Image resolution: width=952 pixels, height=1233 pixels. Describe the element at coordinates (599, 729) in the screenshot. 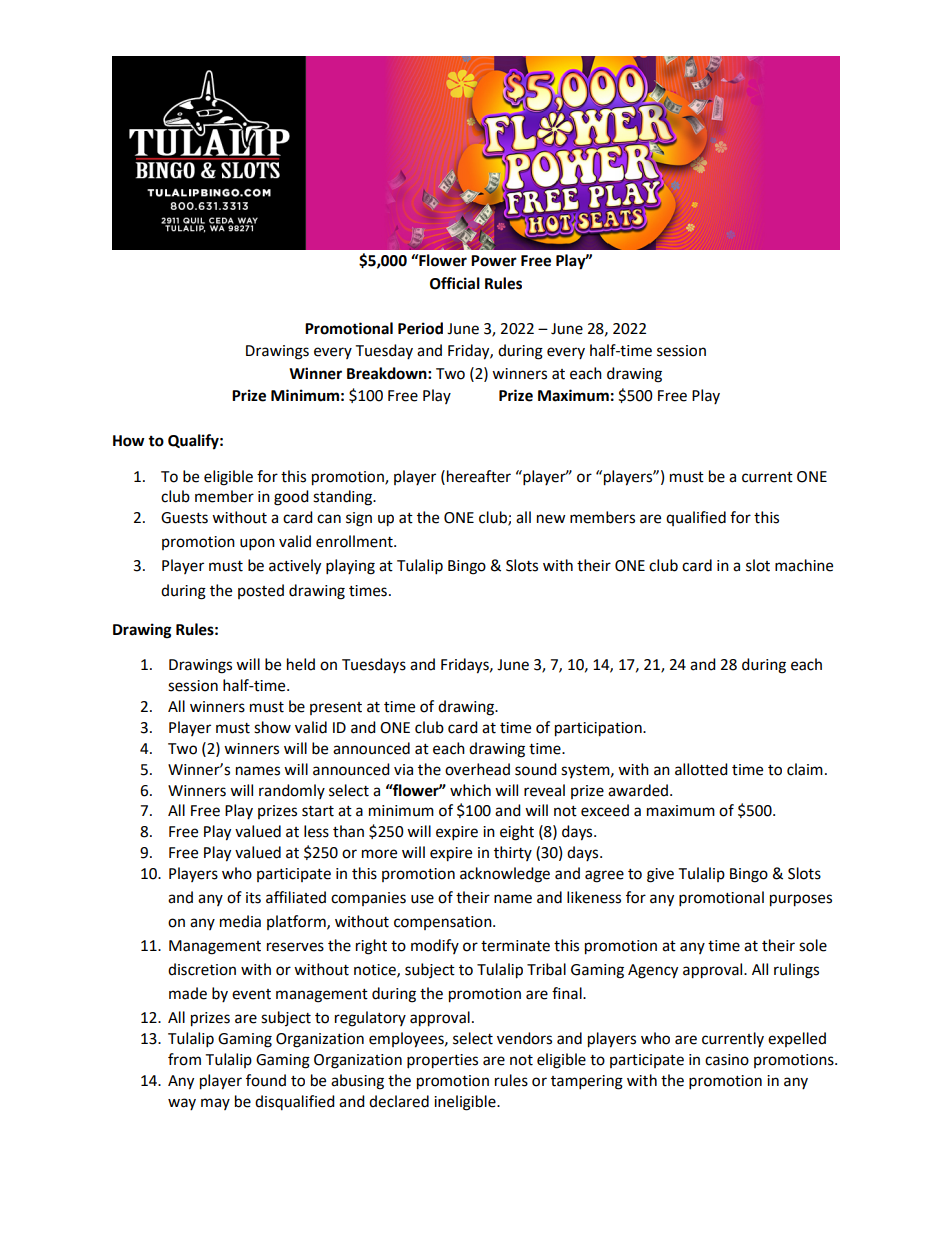

I see `participation` at that location.
